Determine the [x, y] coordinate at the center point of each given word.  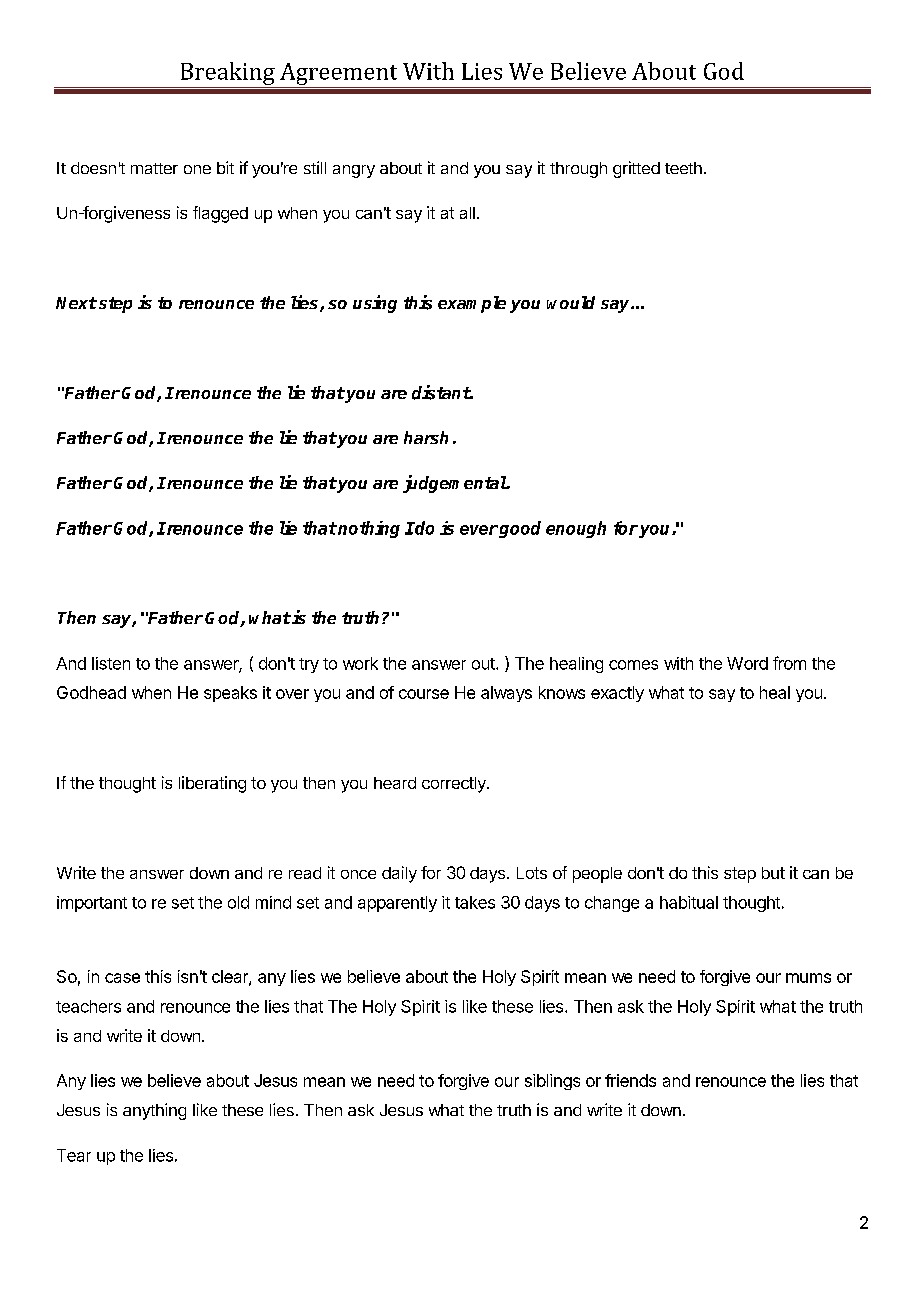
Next [76, 303]
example [472, 304]
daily [399, 874]
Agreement [338, 74]
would [571, 302]
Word [747, 663]
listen [111, 663]
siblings [552, 1082]
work [360, 663]
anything [154, 1111]
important [92, 904]
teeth [683, 168]
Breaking [228, 73]
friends [630, 1080]
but [773, 873]
